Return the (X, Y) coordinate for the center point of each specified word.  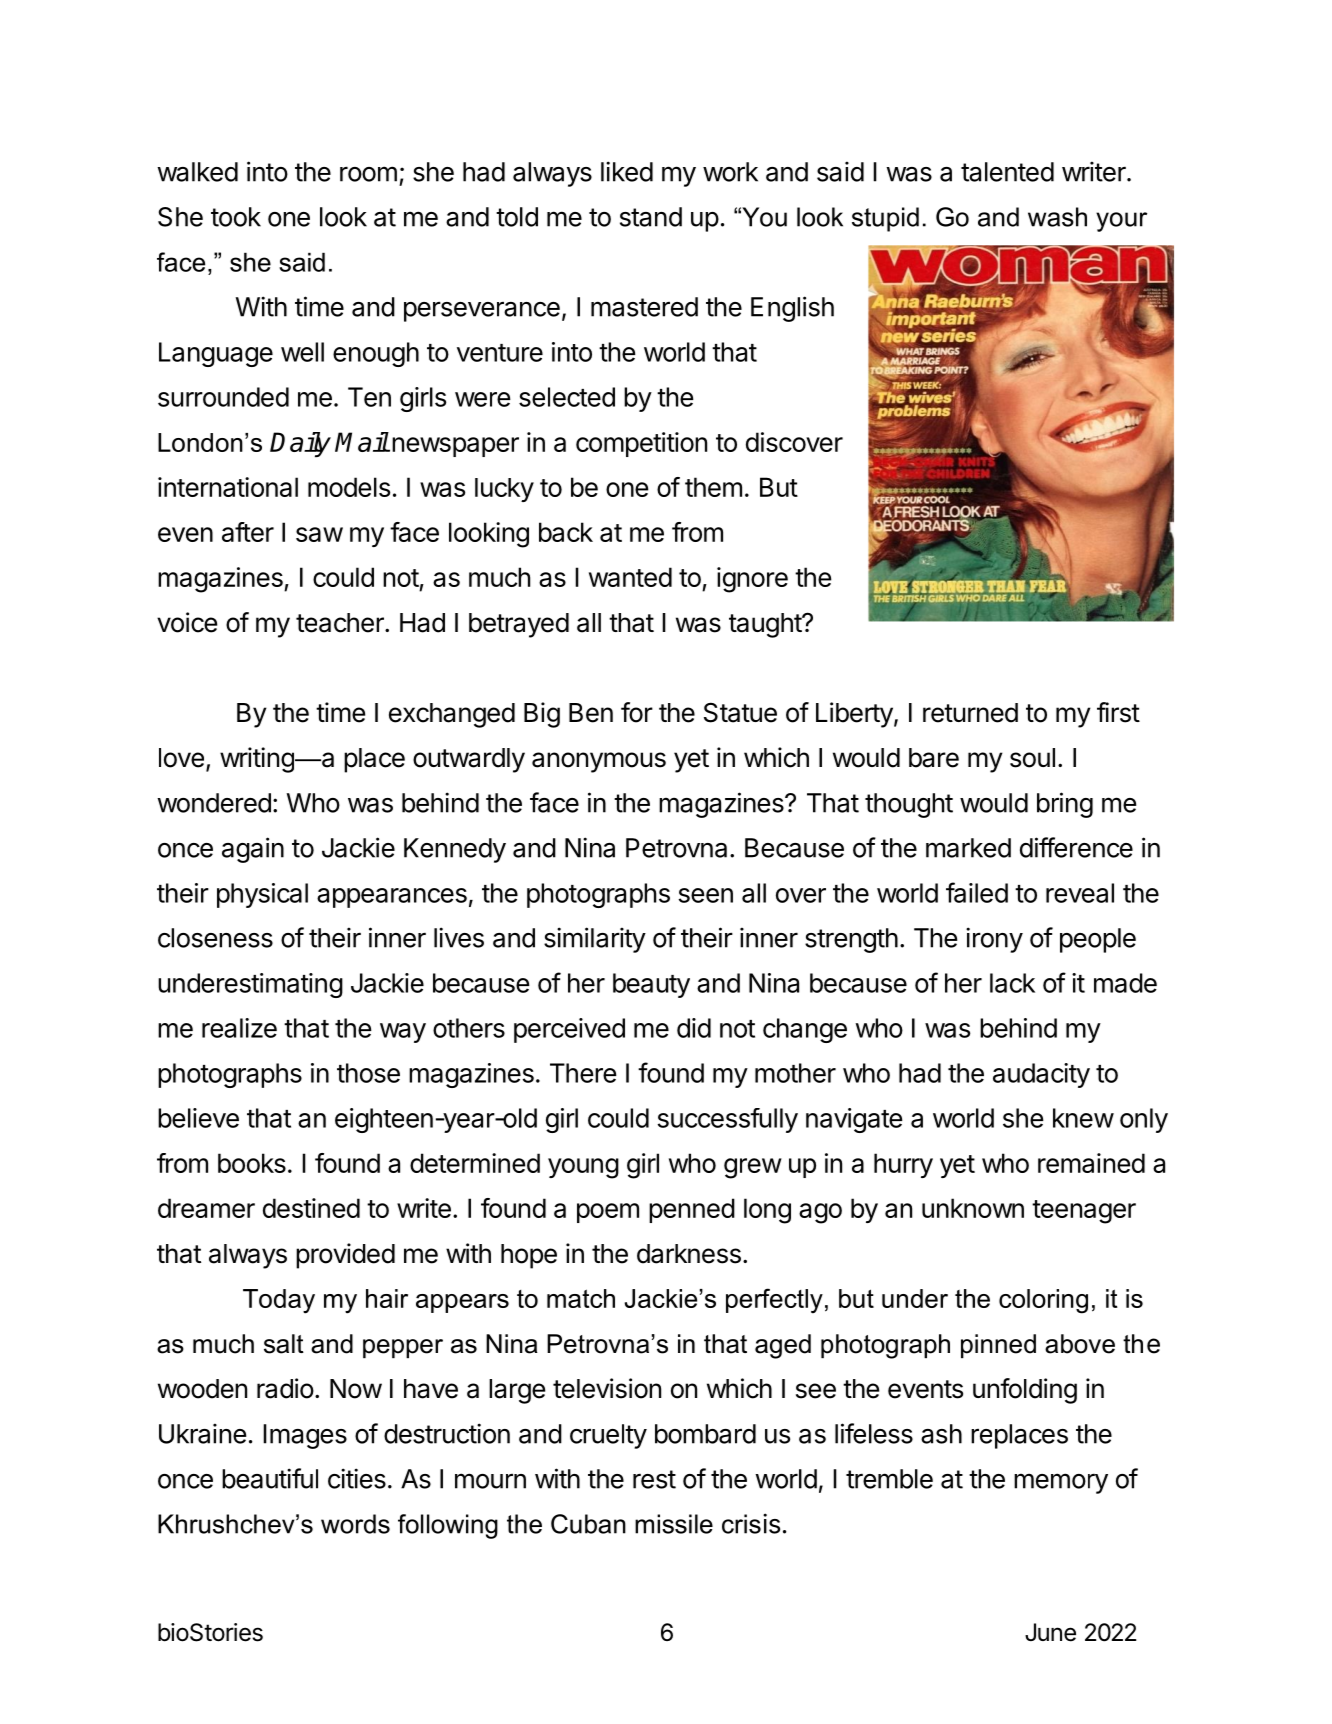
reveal (1080, 893)
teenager (1084, 1212)
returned (970, 713)
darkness (689, 1254)
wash (1057, 217)
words (355, 1524)
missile (674, 1524)
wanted (630, 577)
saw (319, 534)
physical (262, 895)
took (236, 217)
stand (651, 217)
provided (345, 1256)
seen (706, 895)
